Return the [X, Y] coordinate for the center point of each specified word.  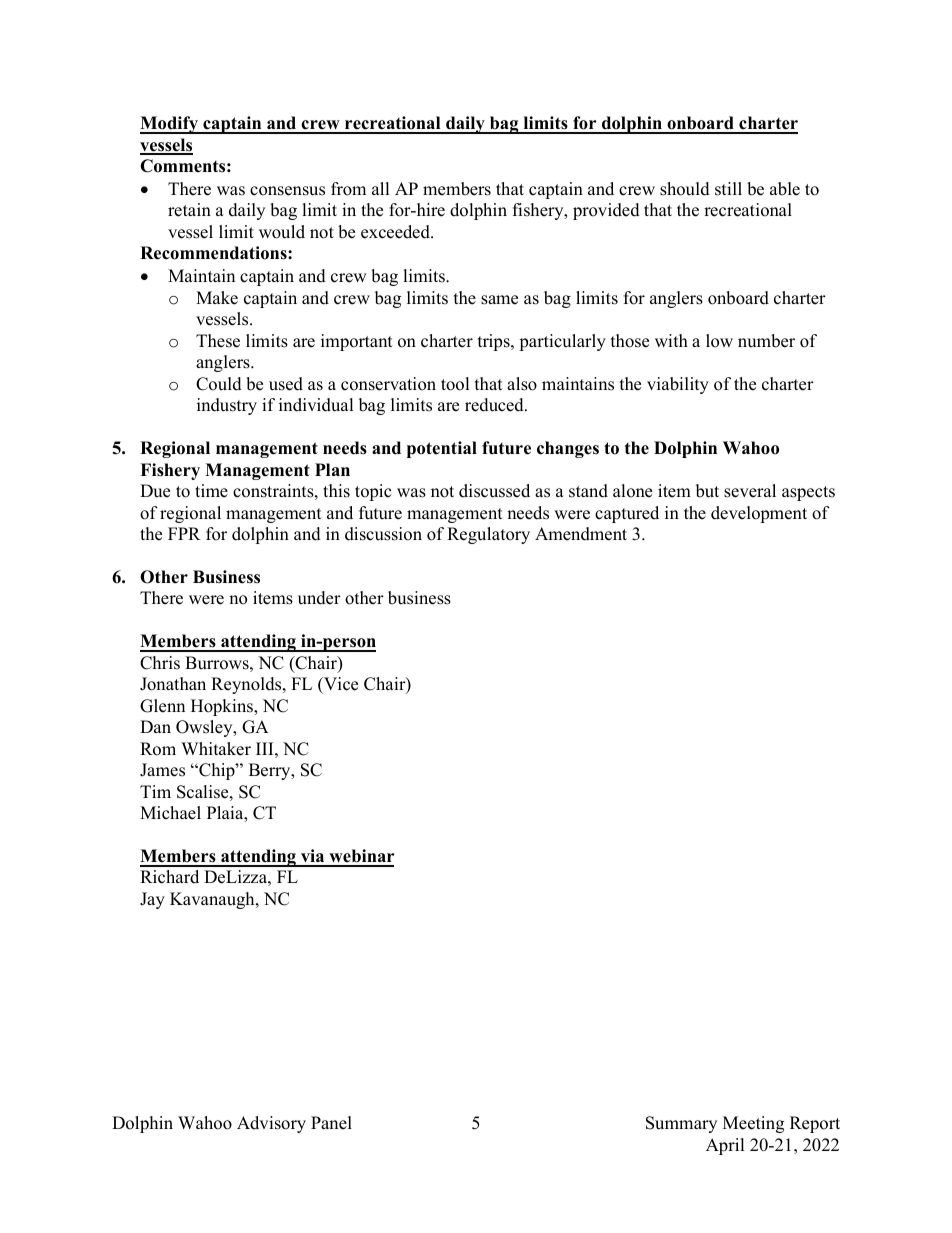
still [728, 189]
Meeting [753, 1124]
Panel [331, 1123]
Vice [340, 684]
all [381, 188]
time [211, 491]
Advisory [271, 1124]
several [750, 491]
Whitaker [216, 749]
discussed [494, 491]
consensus [287, 191]
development [759, 514]
